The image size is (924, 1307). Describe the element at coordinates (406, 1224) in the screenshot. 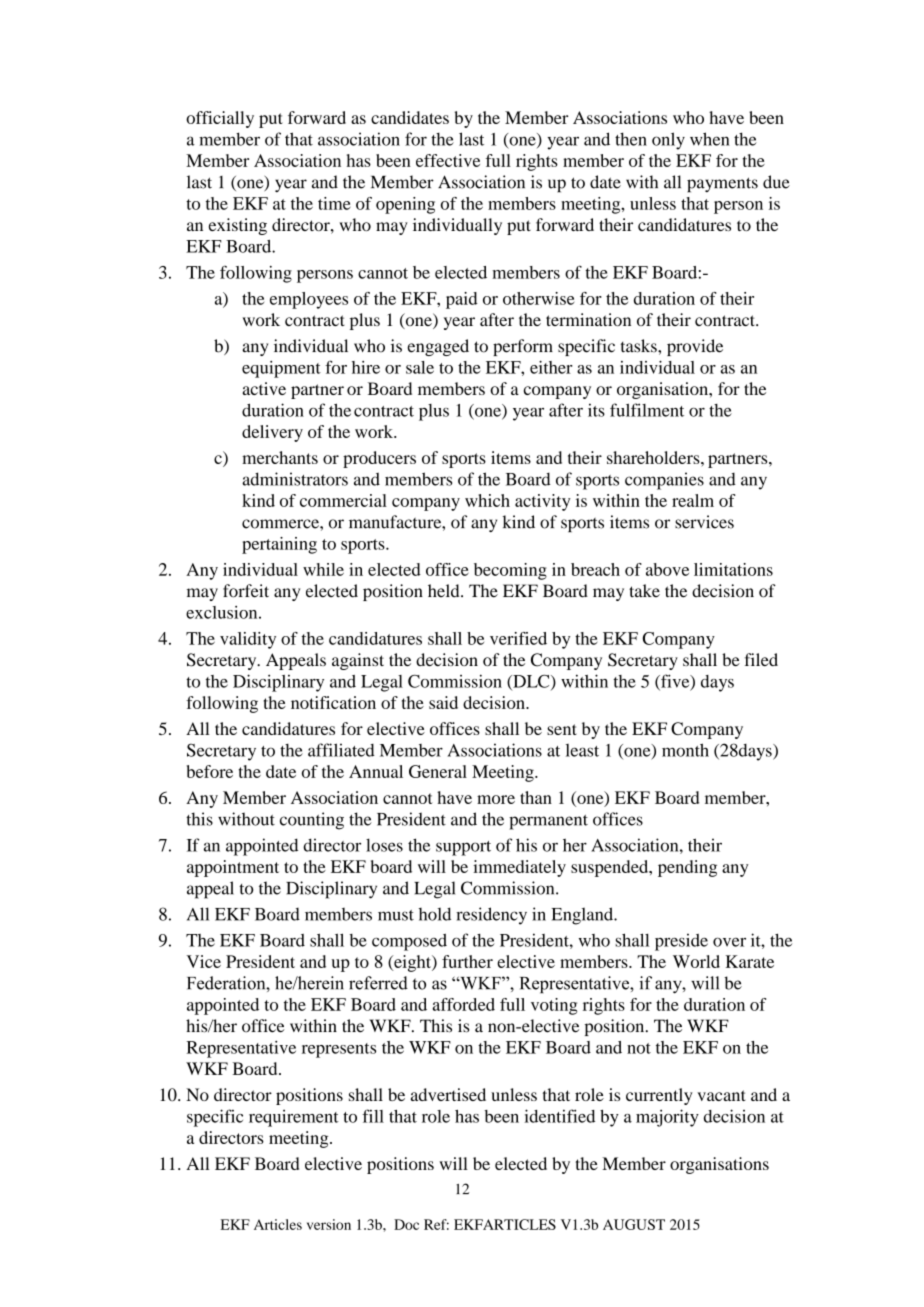

I see `Doc` at that location.
